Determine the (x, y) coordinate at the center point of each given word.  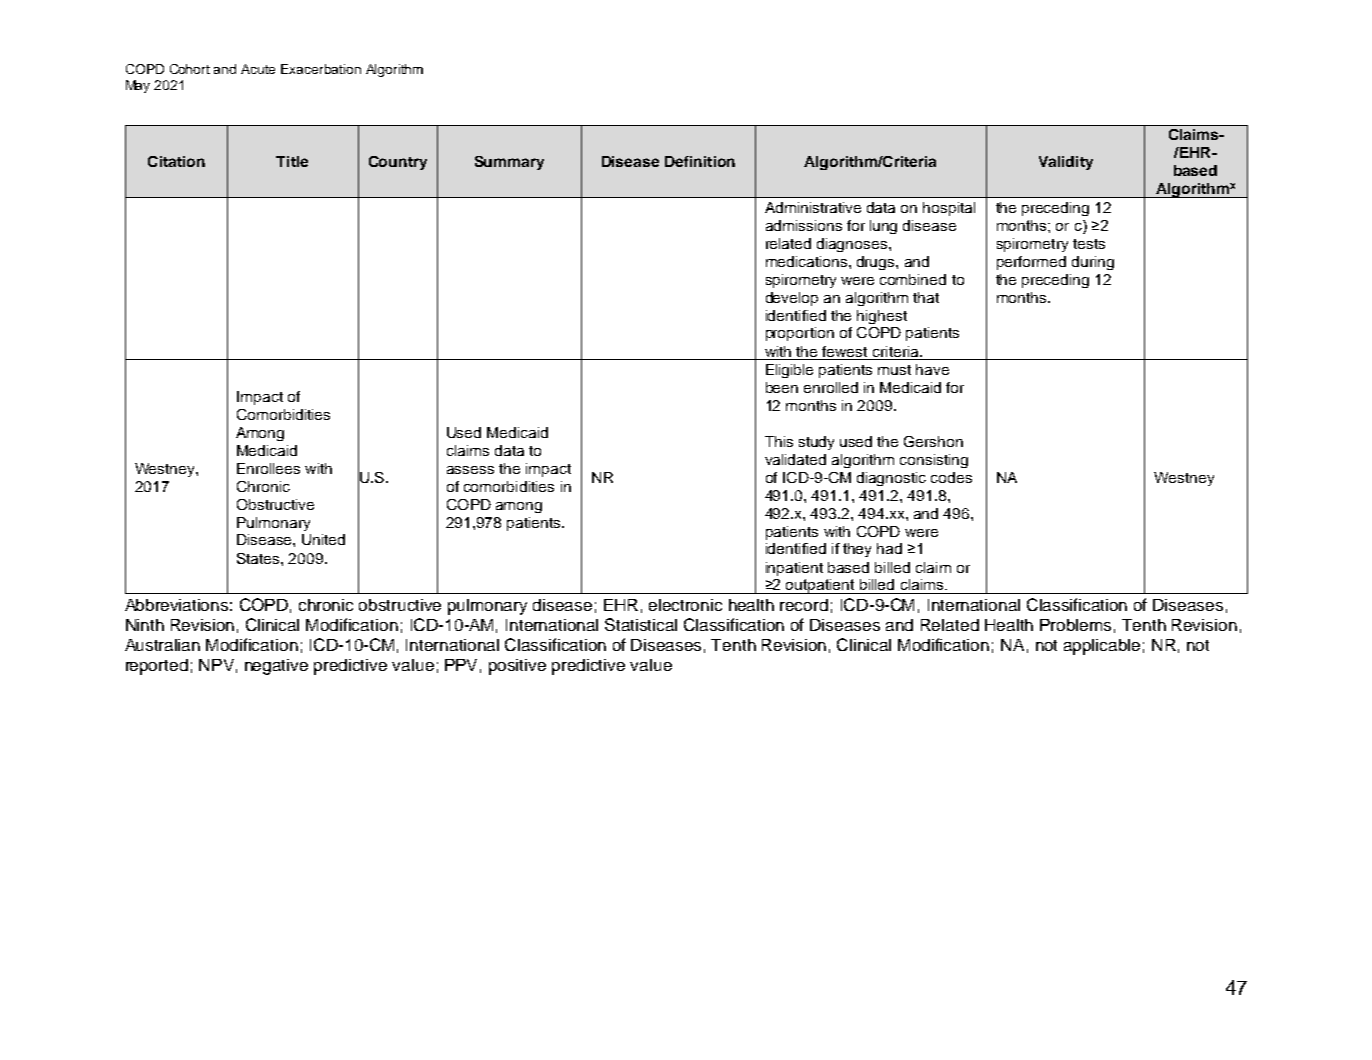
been (782, 387)
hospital (949, 209)
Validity (1066, 163)
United (323, 539)
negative (276, 667)
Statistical (641, 624)
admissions (804, 225)
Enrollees (268, 468)
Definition (700, 161)
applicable (1102, 647)
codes (951, 477)
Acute (258, 69)
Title (292, 161)
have (932, 369)
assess (470, 470)
